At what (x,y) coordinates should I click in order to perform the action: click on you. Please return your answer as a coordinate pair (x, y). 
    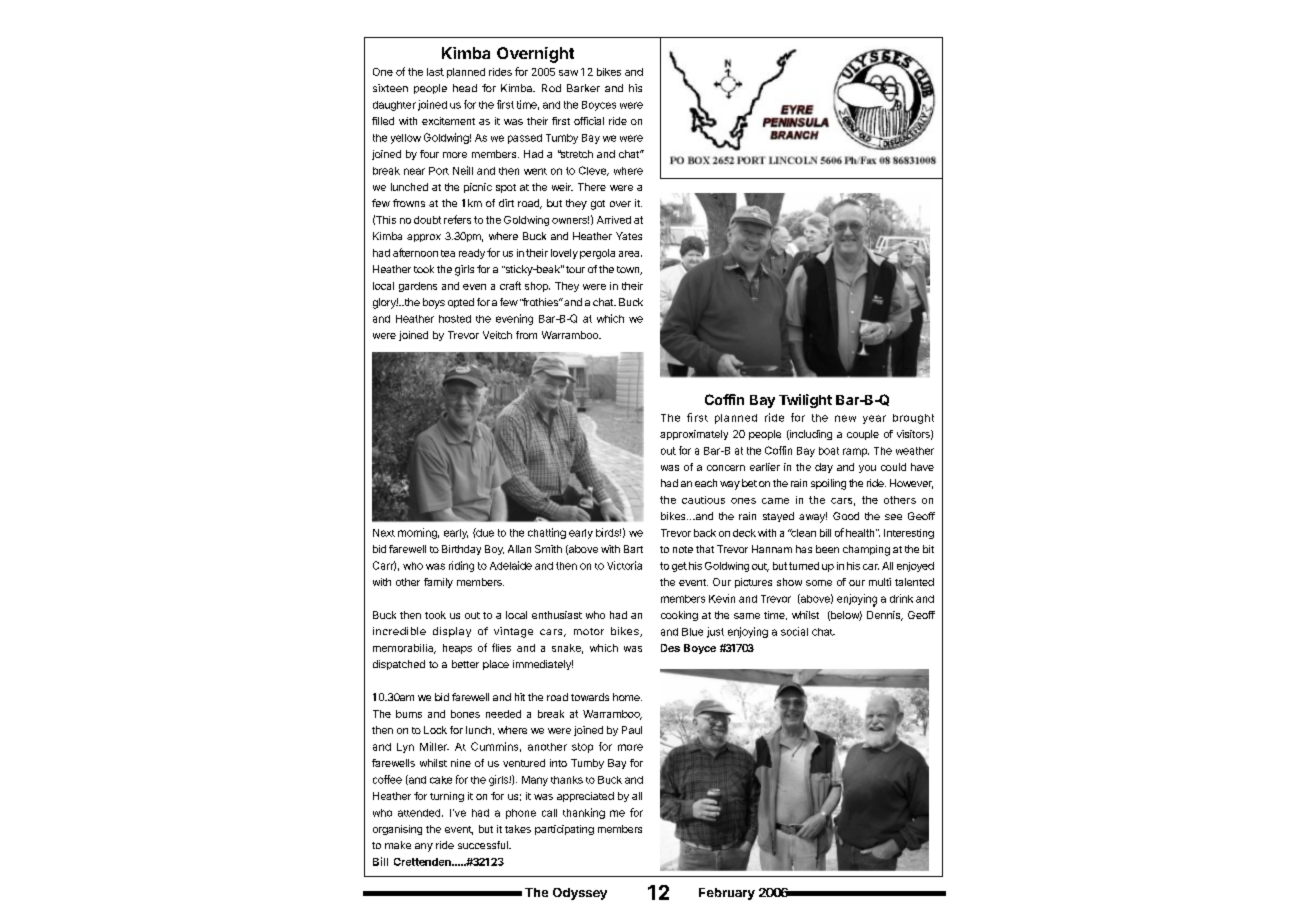
    Looking at the image, I should click on (867, 469).
